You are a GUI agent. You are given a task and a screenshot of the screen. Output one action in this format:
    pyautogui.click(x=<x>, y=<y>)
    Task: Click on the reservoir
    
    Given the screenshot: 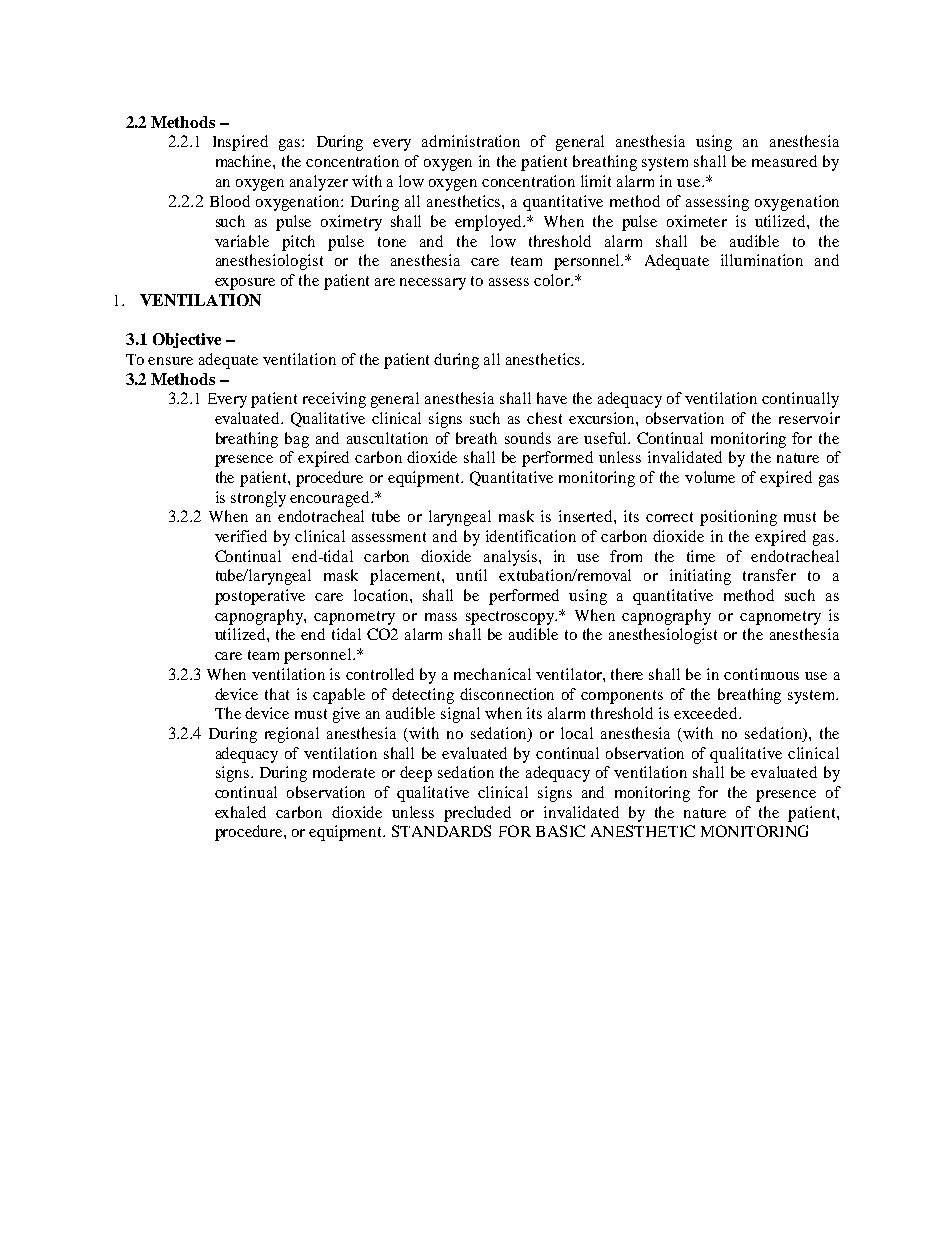 What is the action you would take?
    pyautogui.click(x=809, y=418)
